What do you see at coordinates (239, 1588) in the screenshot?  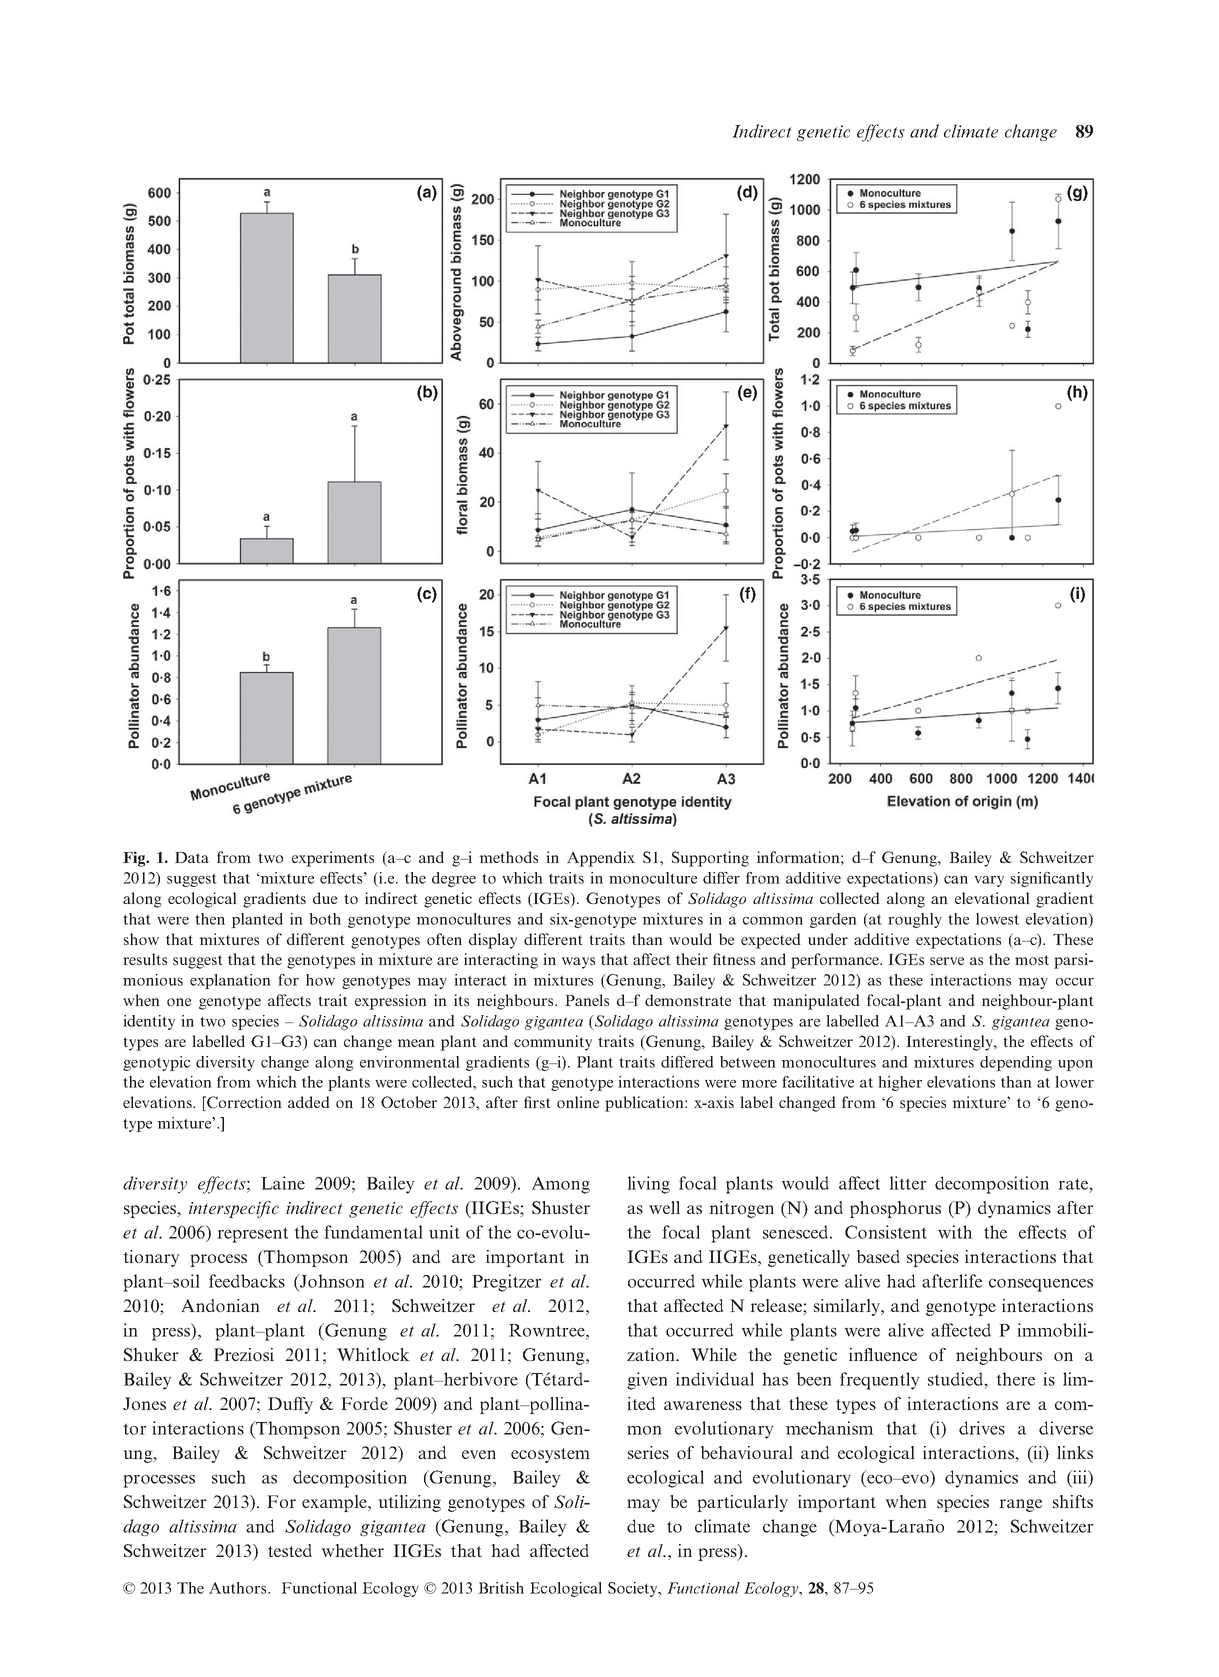 I see `Authors` at bounding box center [239, 1588].
